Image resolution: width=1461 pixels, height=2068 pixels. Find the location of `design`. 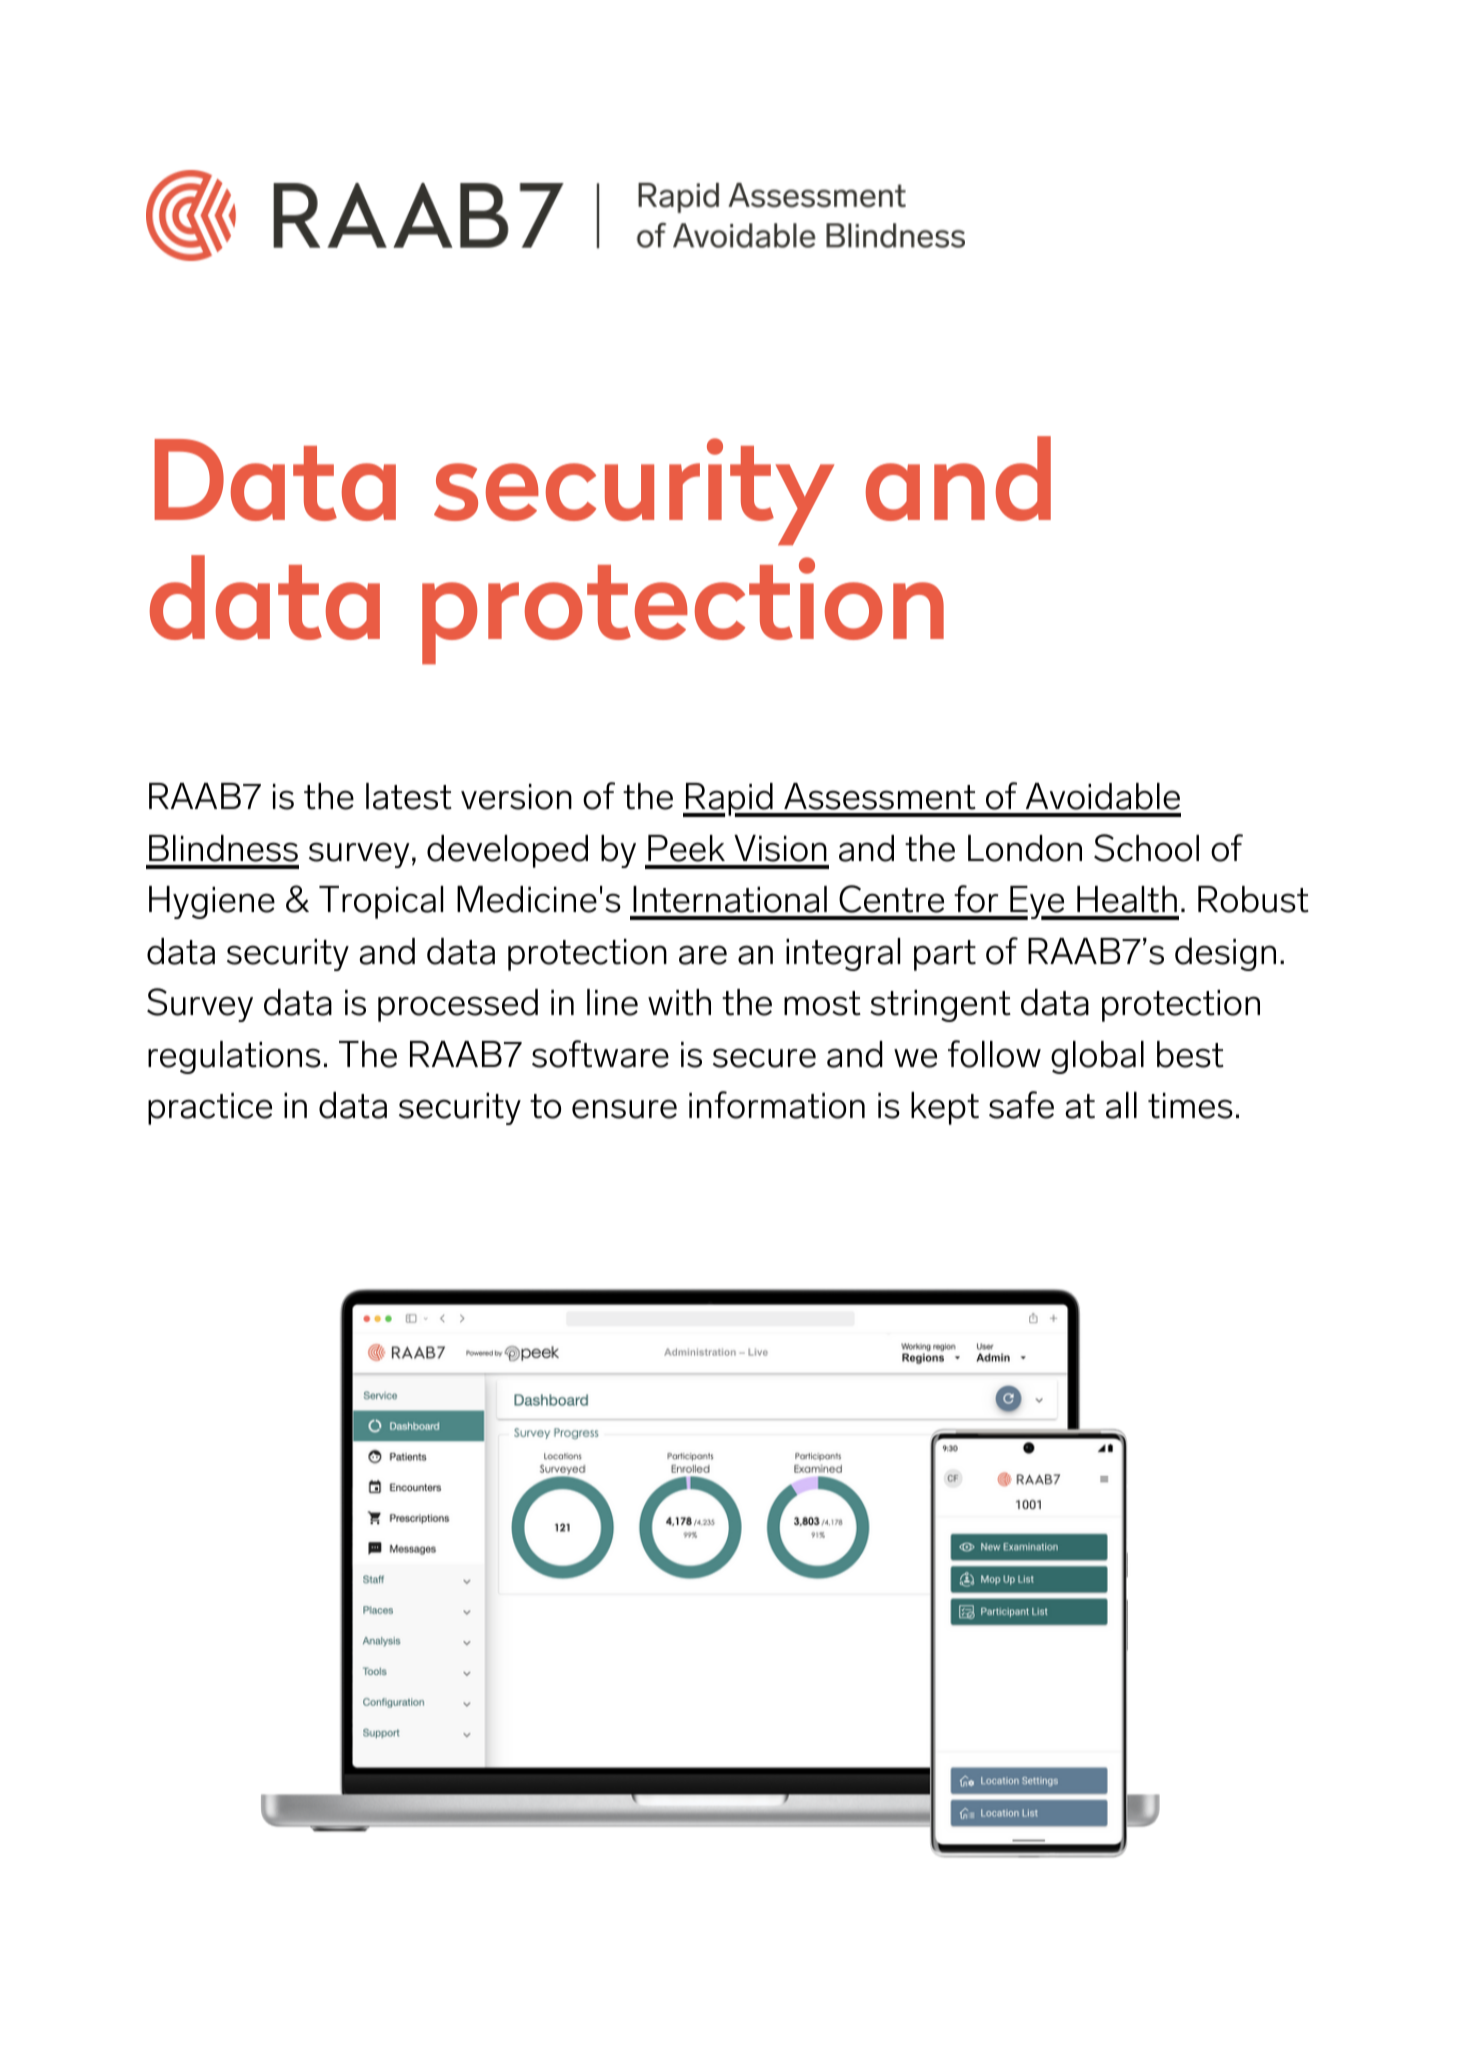

design is located at coordinates (1225, 954).
